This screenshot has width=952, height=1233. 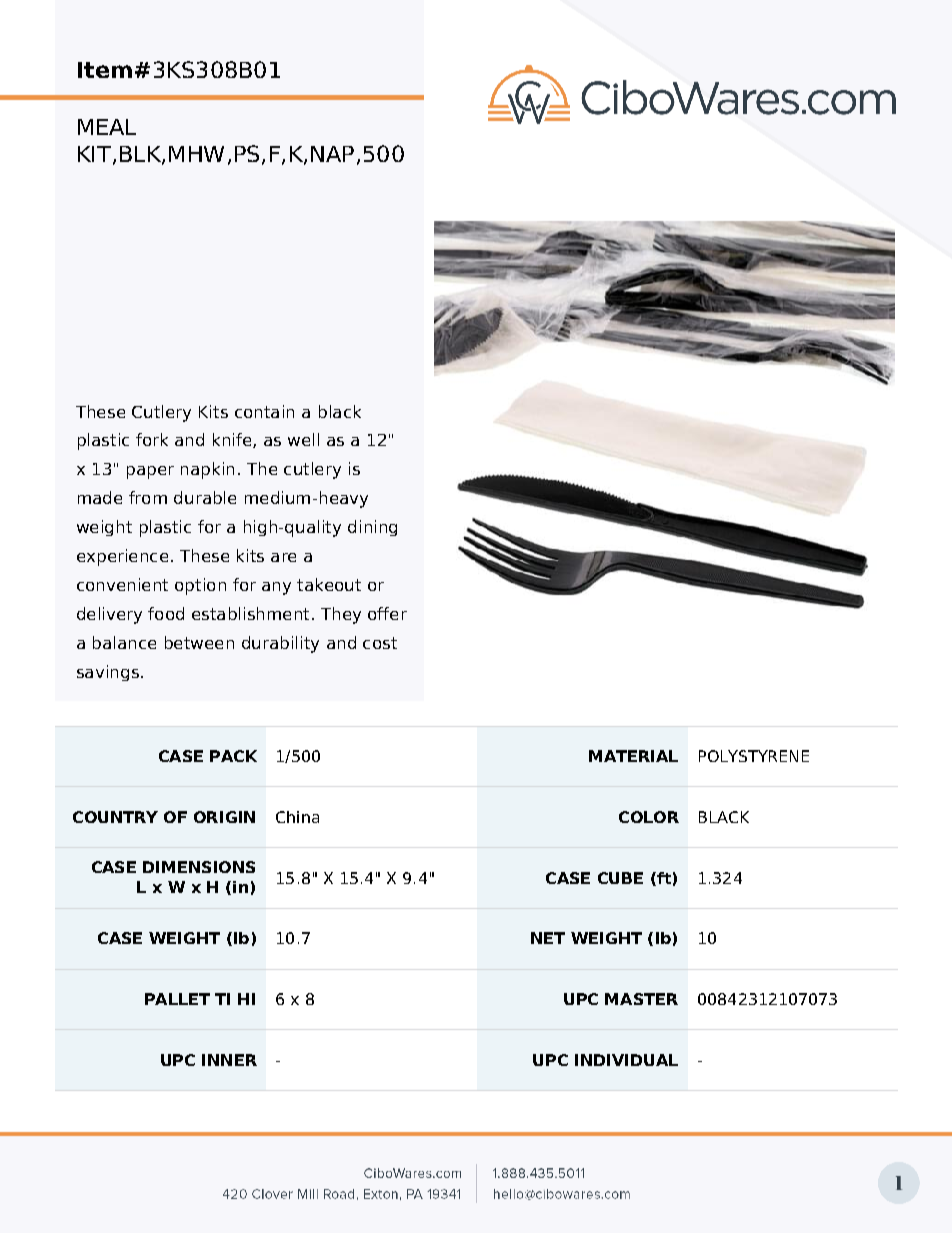 What do you see at coordinates (633, 756) in the screenshot?
I see `MATERIAL` at bounding box center [633, 756].
